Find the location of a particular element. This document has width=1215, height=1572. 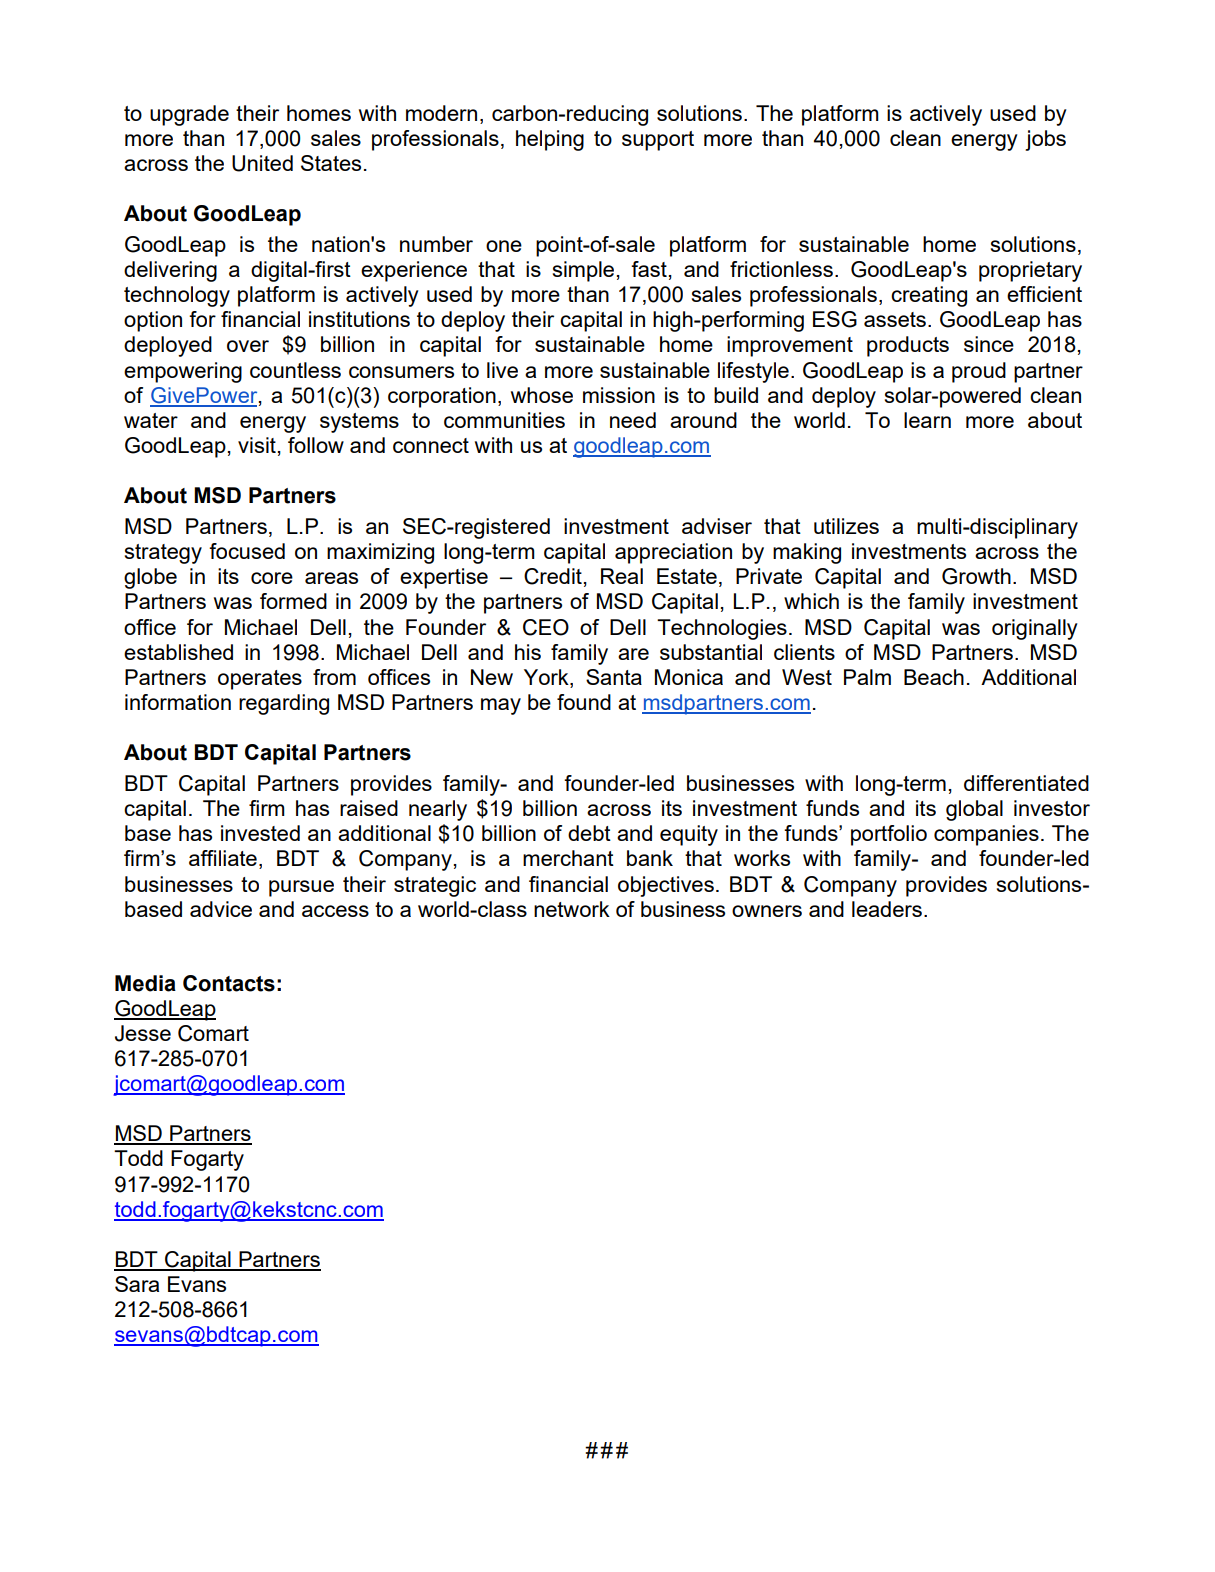

network is located at coordinates (572, 909).
